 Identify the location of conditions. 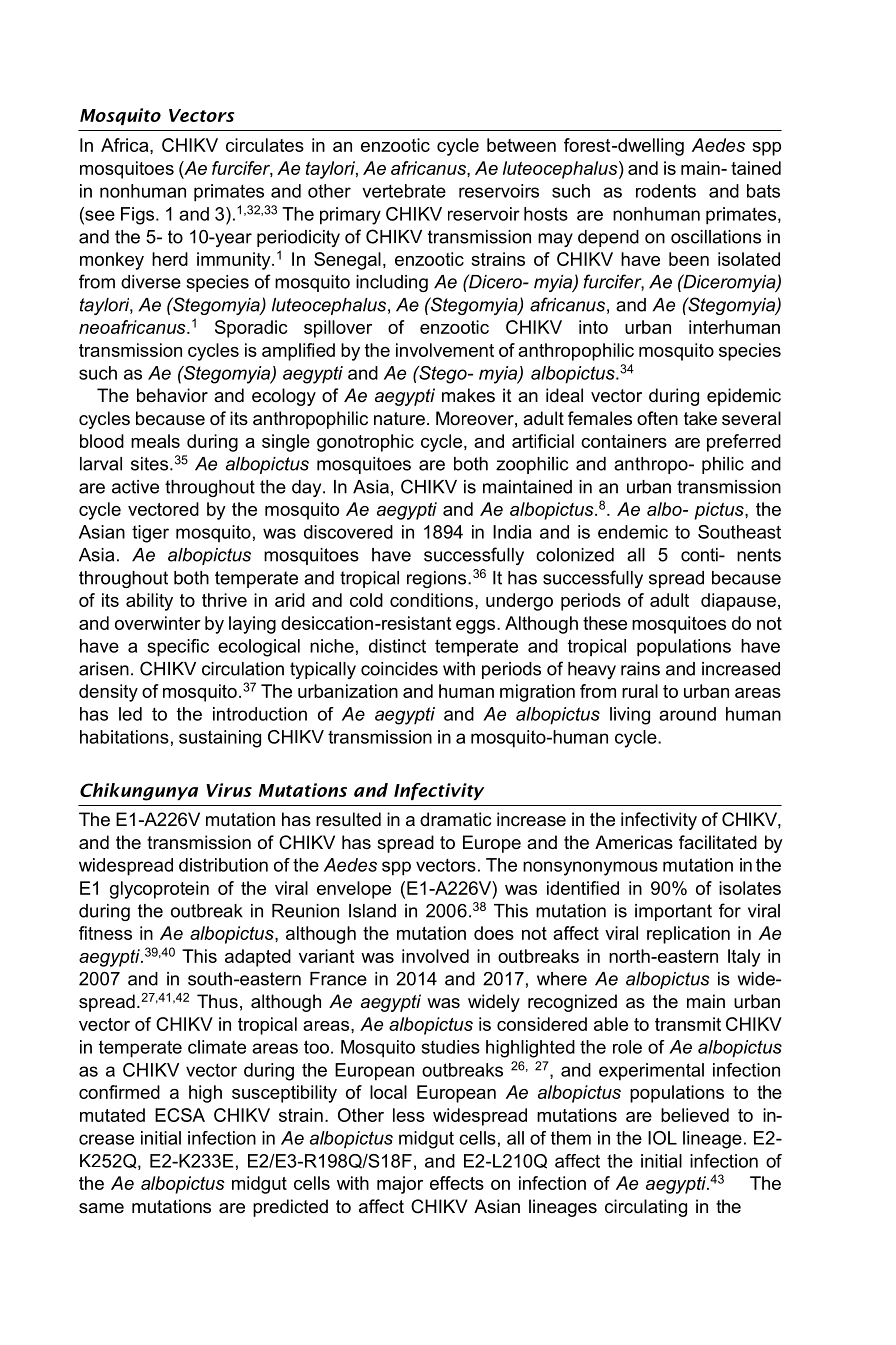
(433, 600).
